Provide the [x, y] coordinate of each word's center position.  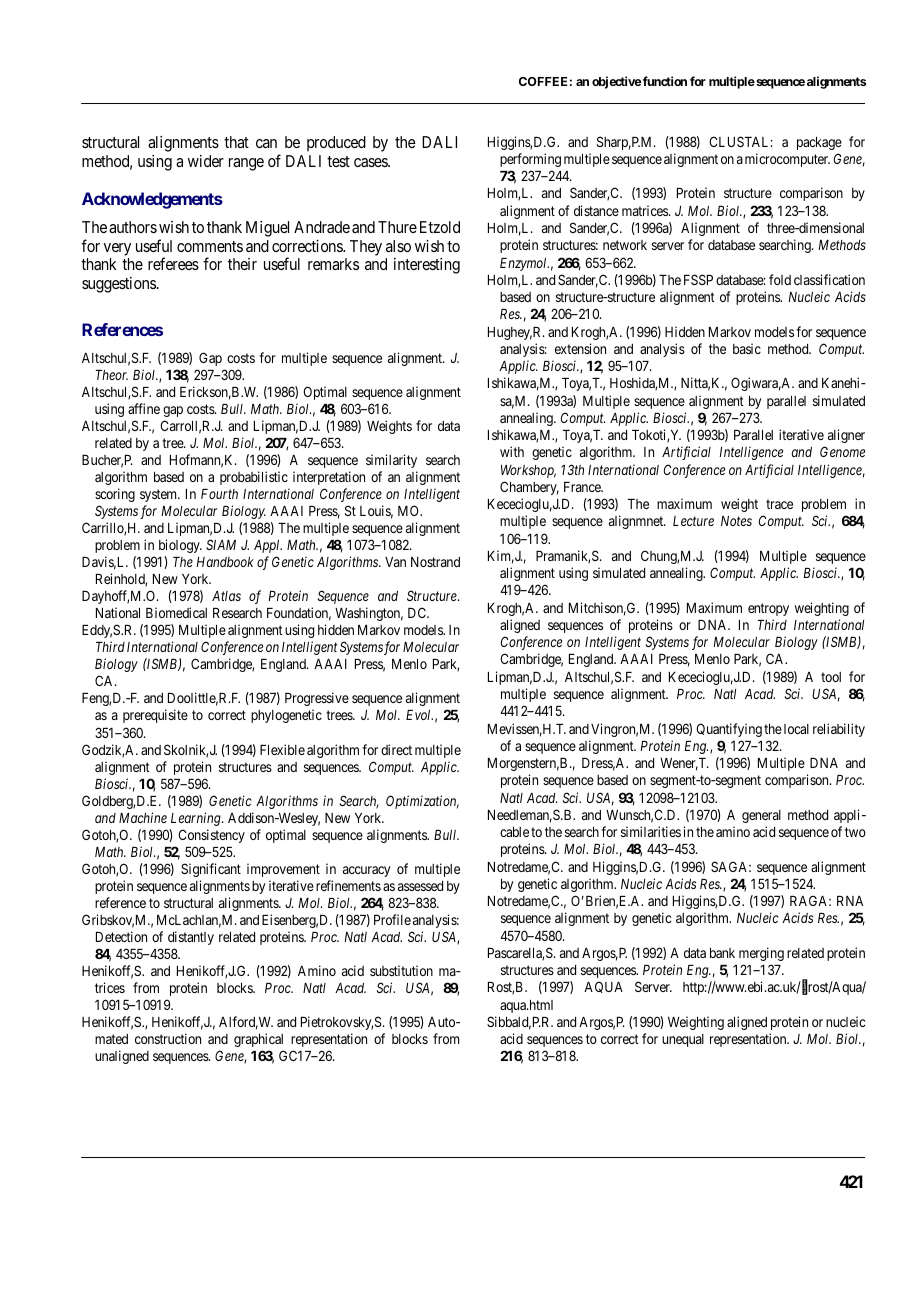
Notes [736, 521]
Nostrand [435, 562]
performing [530, 160]
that [236, 142]
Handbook [225, 562]
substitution [401, 970]
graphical [258, 1040]
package [819, 143]
